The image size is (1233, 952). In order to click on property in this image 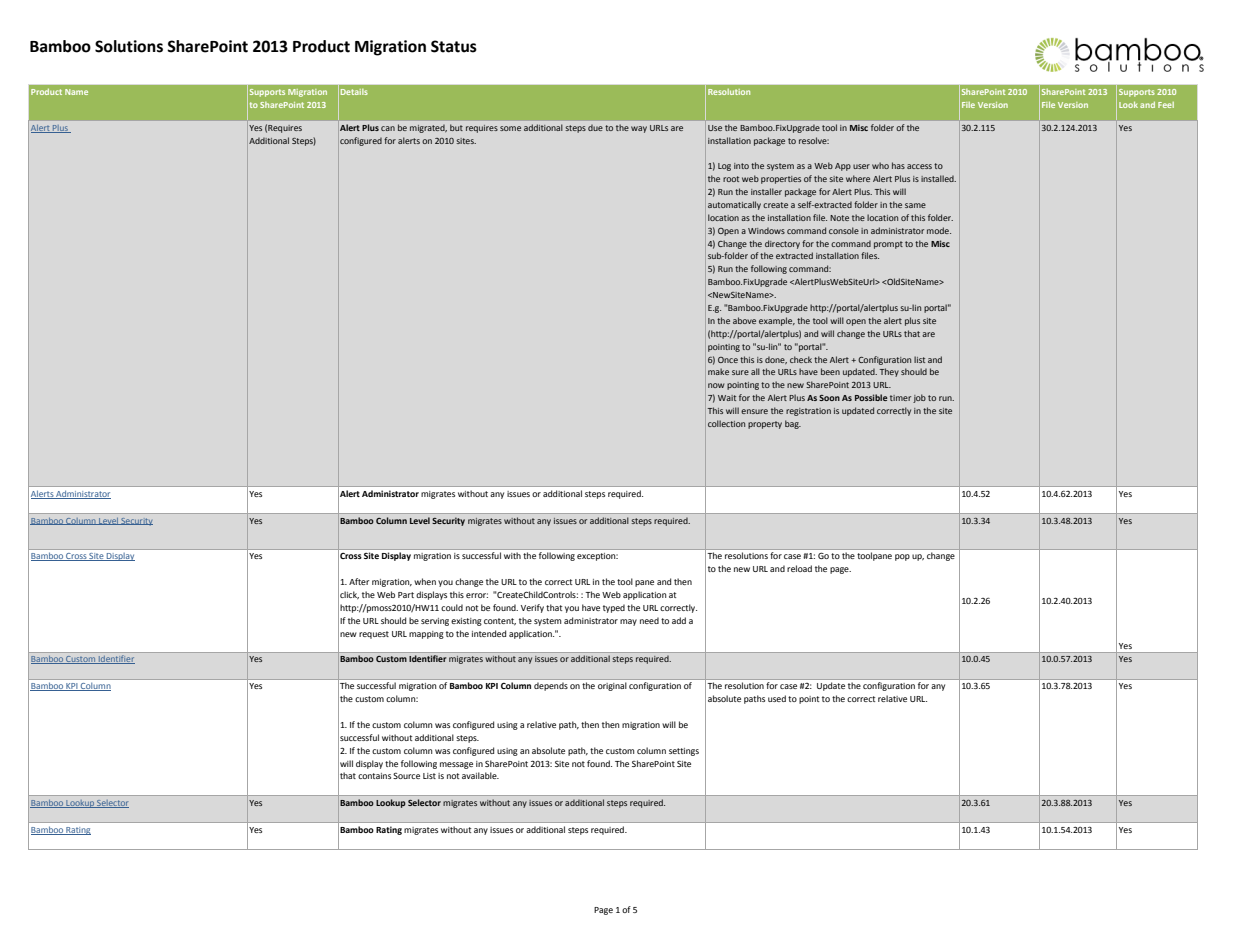, I will do `click(765, 425)`.
